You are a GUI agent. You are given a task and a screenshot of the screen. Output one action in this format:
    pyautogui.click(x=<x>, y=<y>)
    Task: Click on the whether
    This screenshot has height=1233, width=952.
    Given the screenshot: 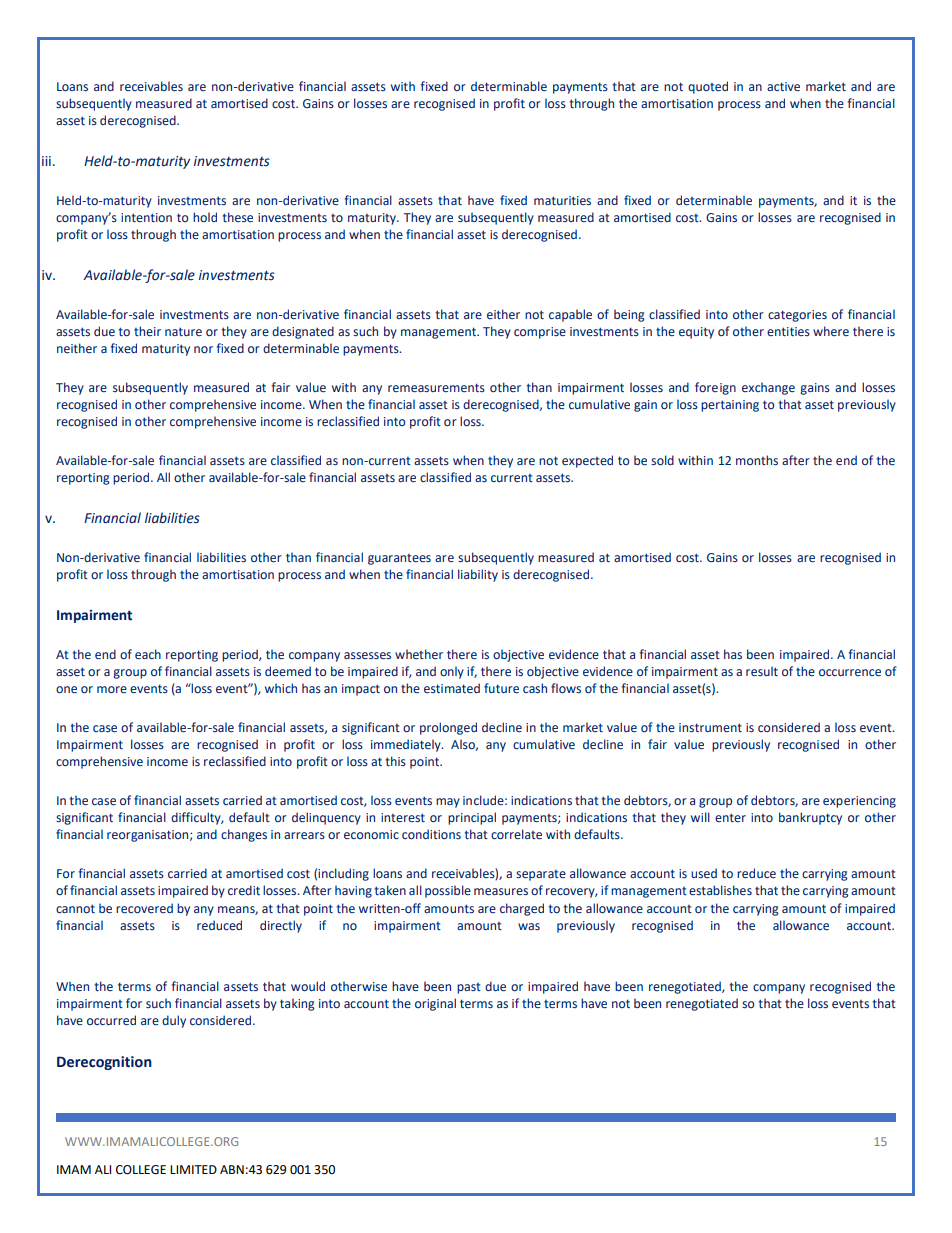 What is the action you would take?
    pyautogui.click(x=419, y=654)
